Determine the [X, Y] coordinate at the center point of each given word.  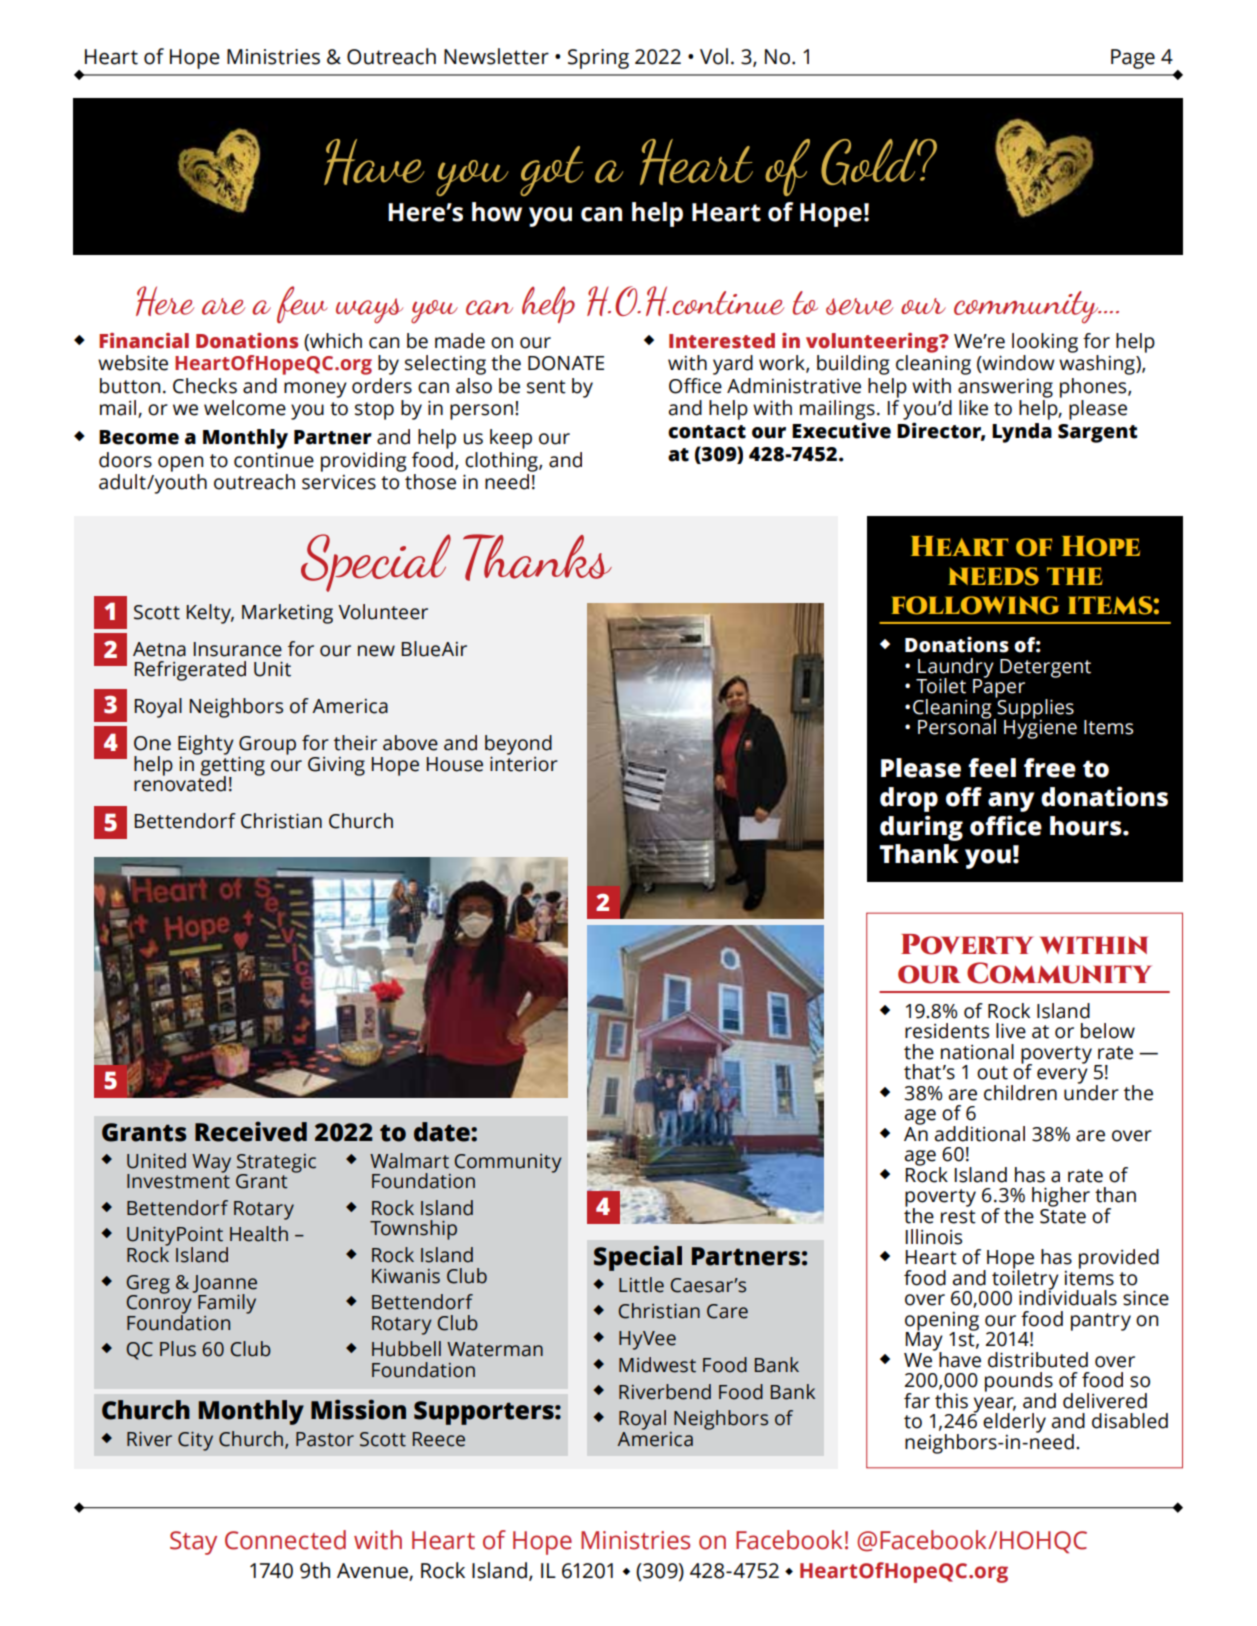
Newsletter [496, 56]
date [443, 1132]
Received [251, 1132]
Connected [285, 1540]
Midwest [657, 1365]
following [975, 605]
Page [1133, 59]
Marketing [287, 614]
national [977, 1052]
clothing [502, 462]
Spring [598, 59]
